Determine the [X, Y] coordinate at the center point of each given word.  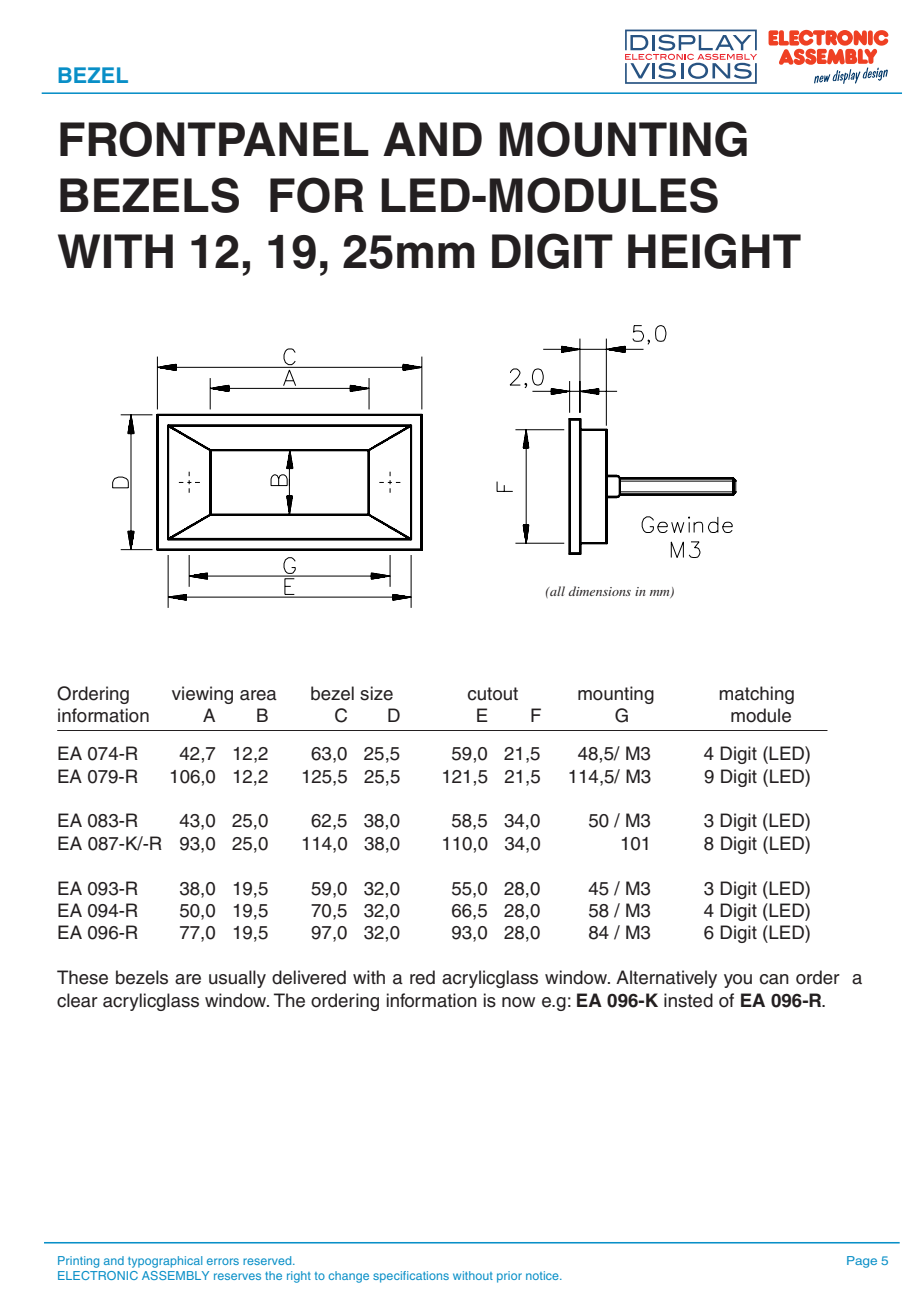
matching [756, 695]
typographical [165, 1262]
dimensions [599, 591]
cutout [493, 694]
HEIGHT [714, 251]
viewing [202, 695]
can [774, 979]
